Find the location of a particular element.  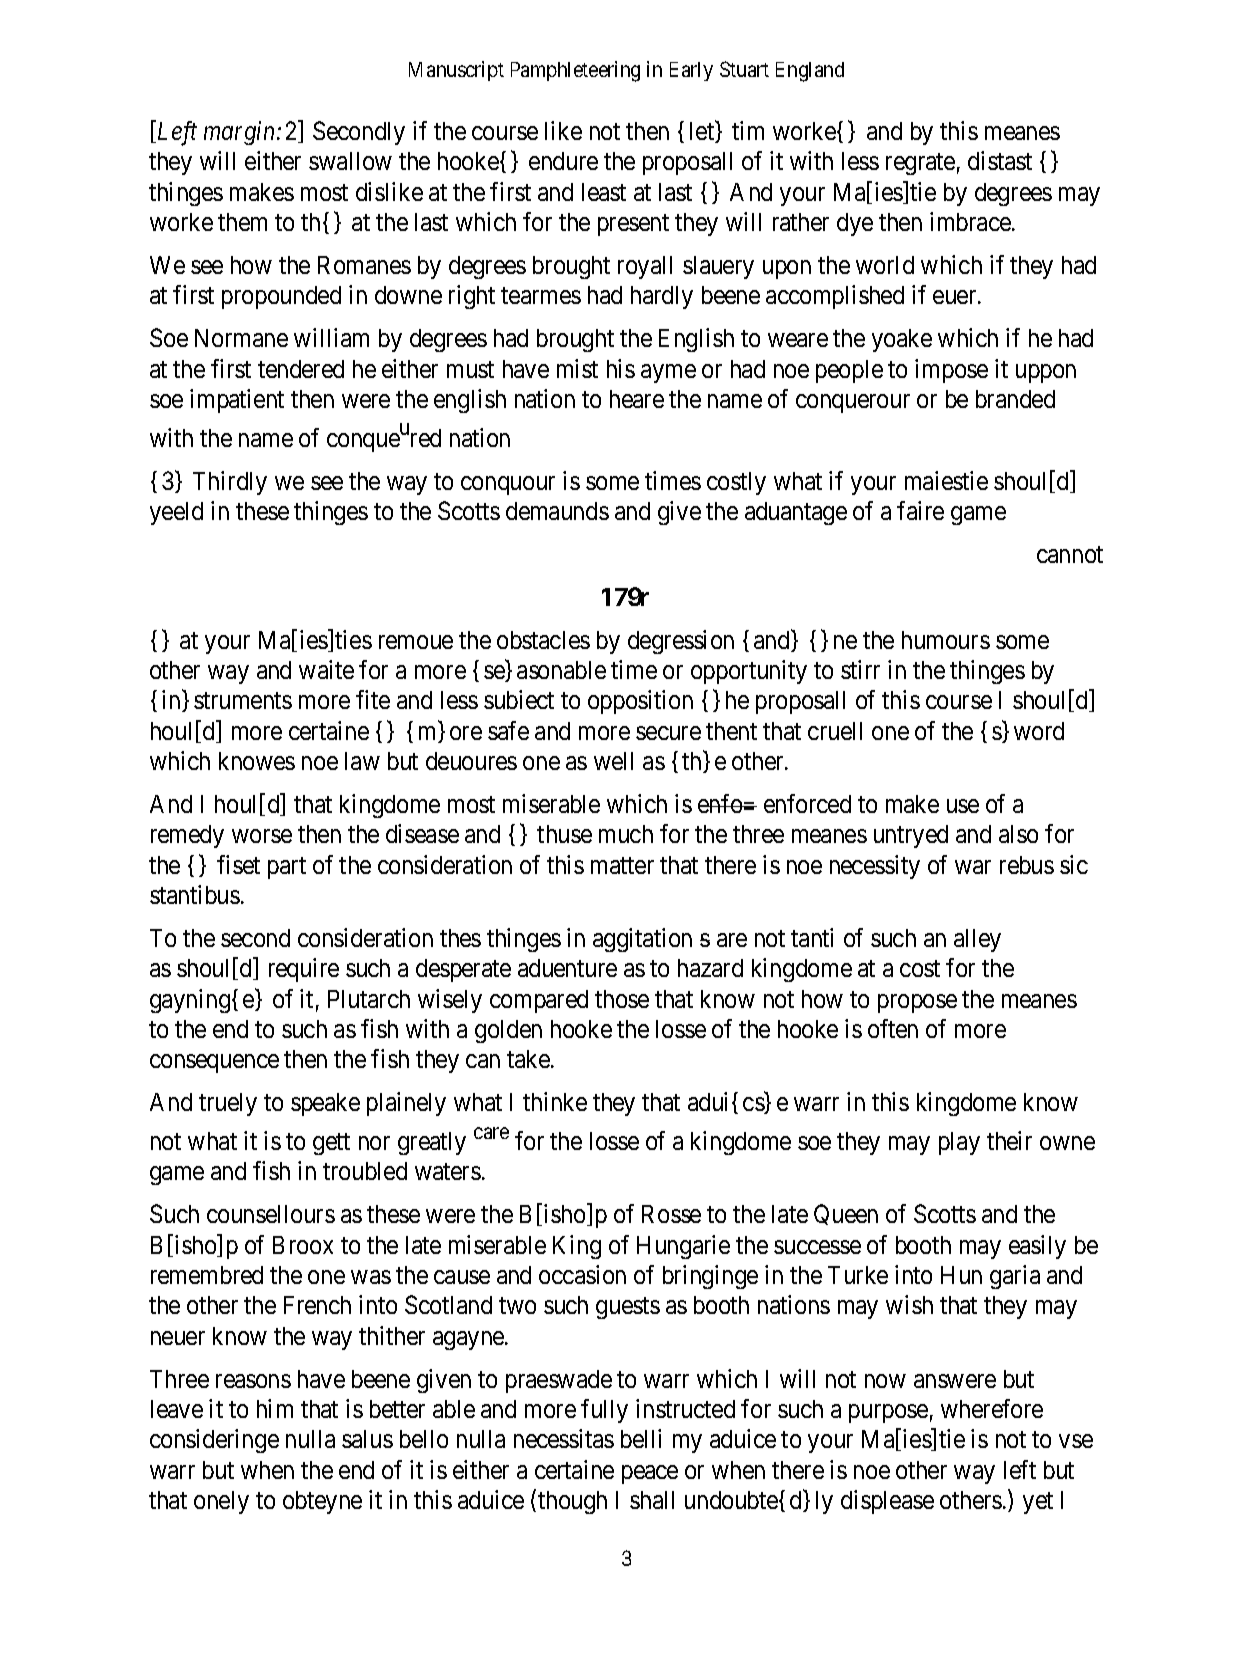

obstacles is located at coordinates (543, 640).
